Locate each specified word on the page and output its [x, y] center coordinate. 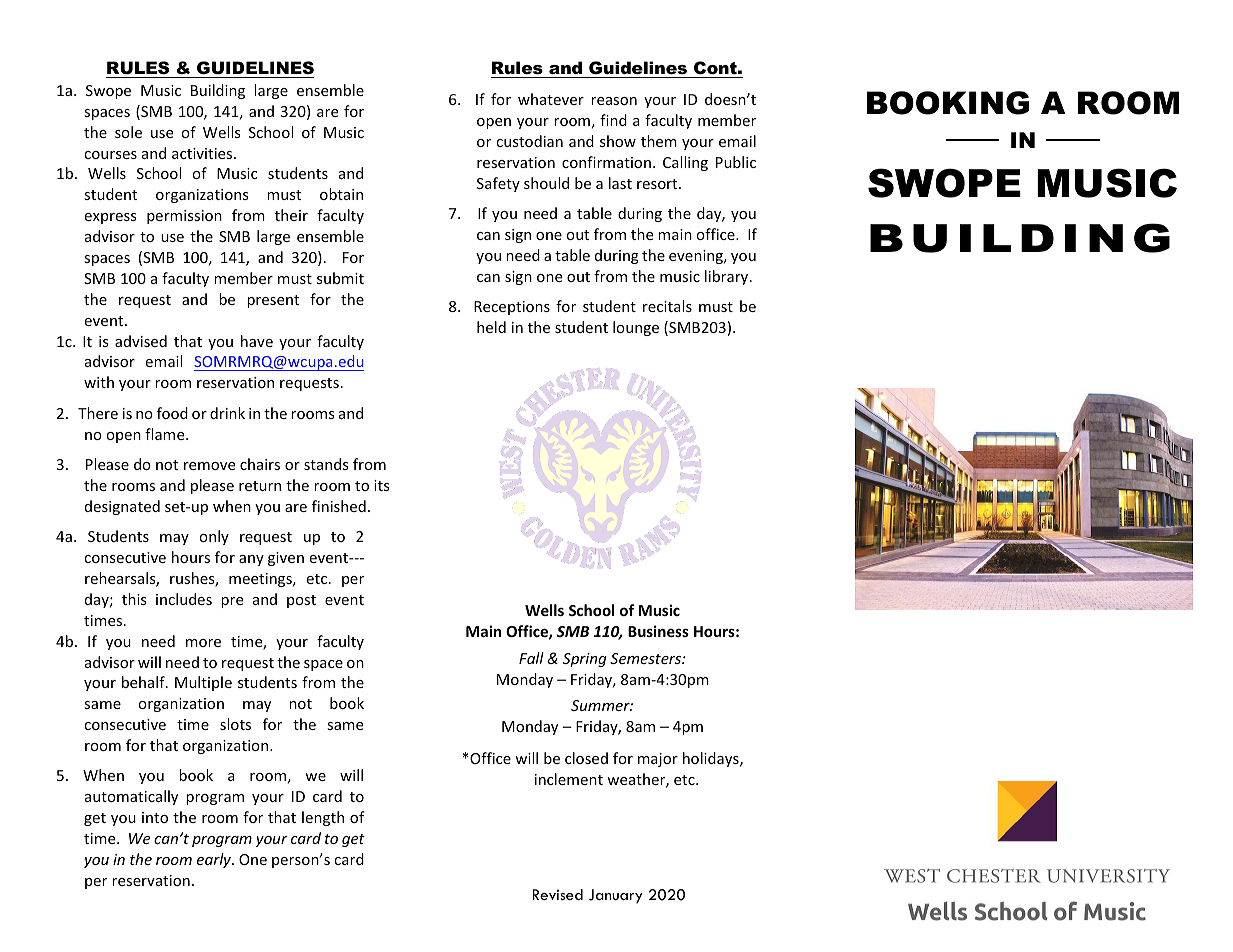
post [301, 601]
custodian [529, 141]
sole [128, 132]
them [659, 141]
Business [658, 631]
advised [141, 341]
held [491, 327]
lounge [636, 328]
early [215, 860]
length [323, 818]
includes [184, 599]
